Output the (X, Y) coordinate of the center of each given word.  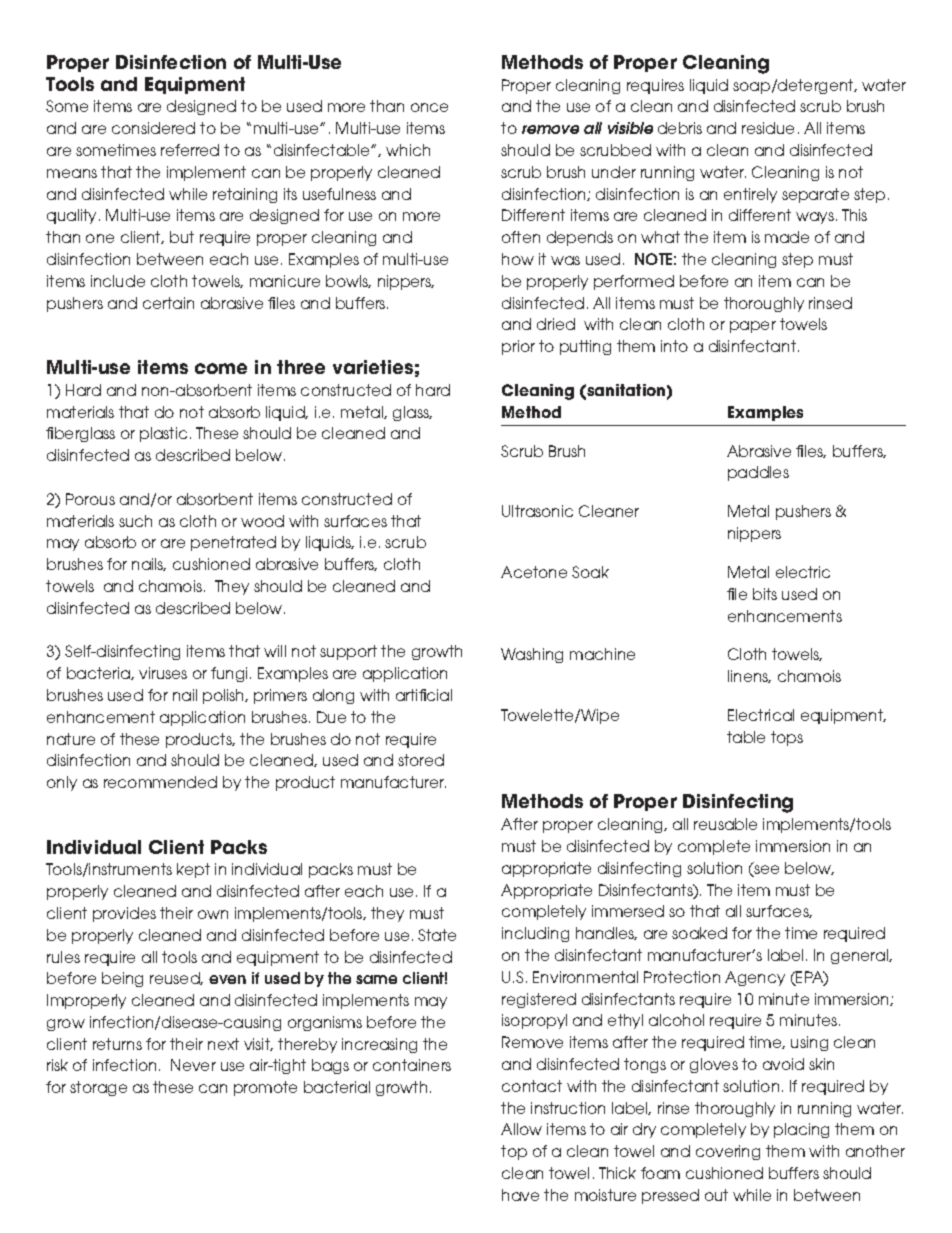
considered (153, 128)
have (520, 1195)
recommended (160, 782)
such (135, 521)
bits (765, 594)
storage (98, 1088)
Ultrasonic (537, 511)
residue (768, 128)
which (408, 150)
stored (421, 760)
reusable (725, 824)
